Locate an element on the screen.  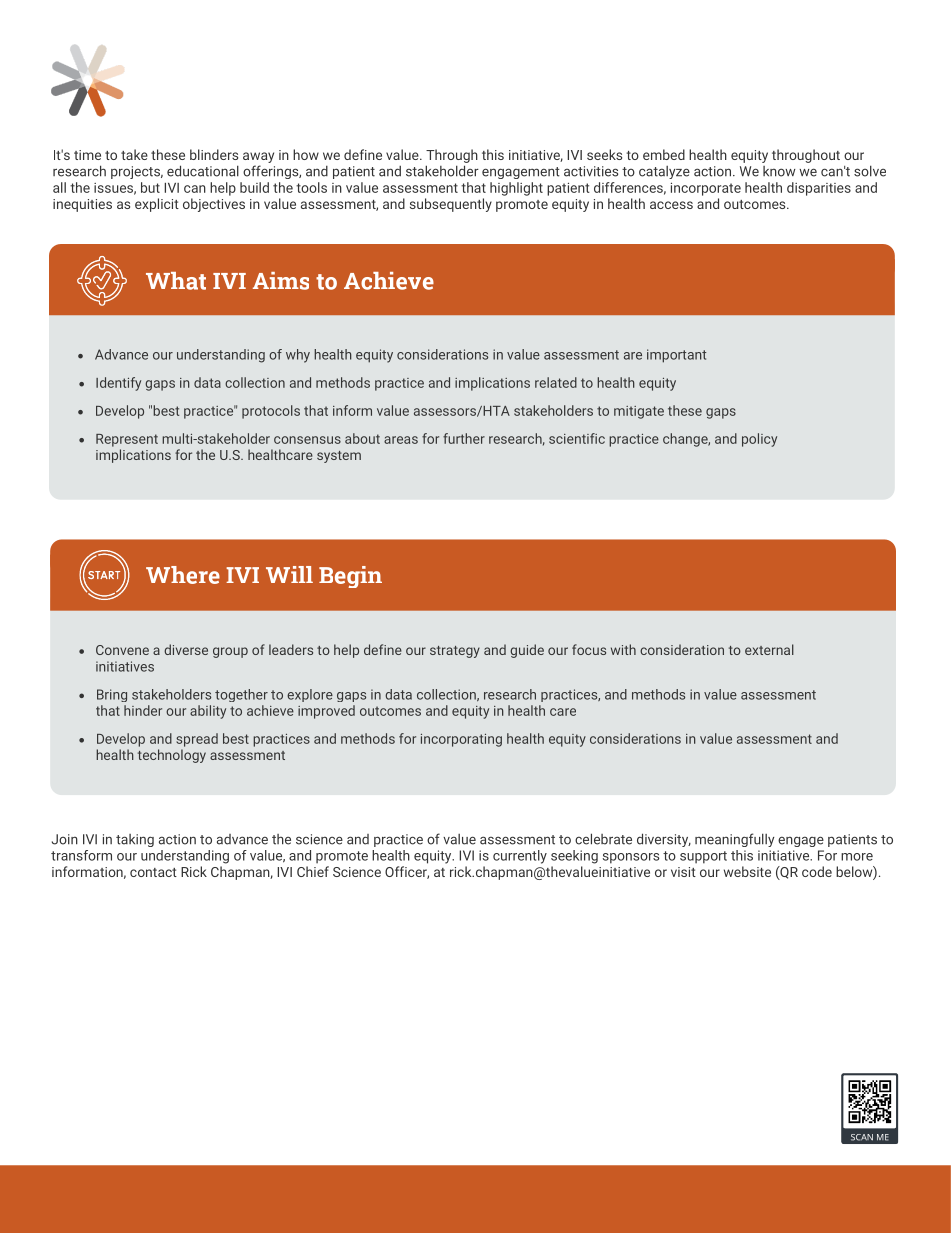
but is located at coordinates (150, 187).
